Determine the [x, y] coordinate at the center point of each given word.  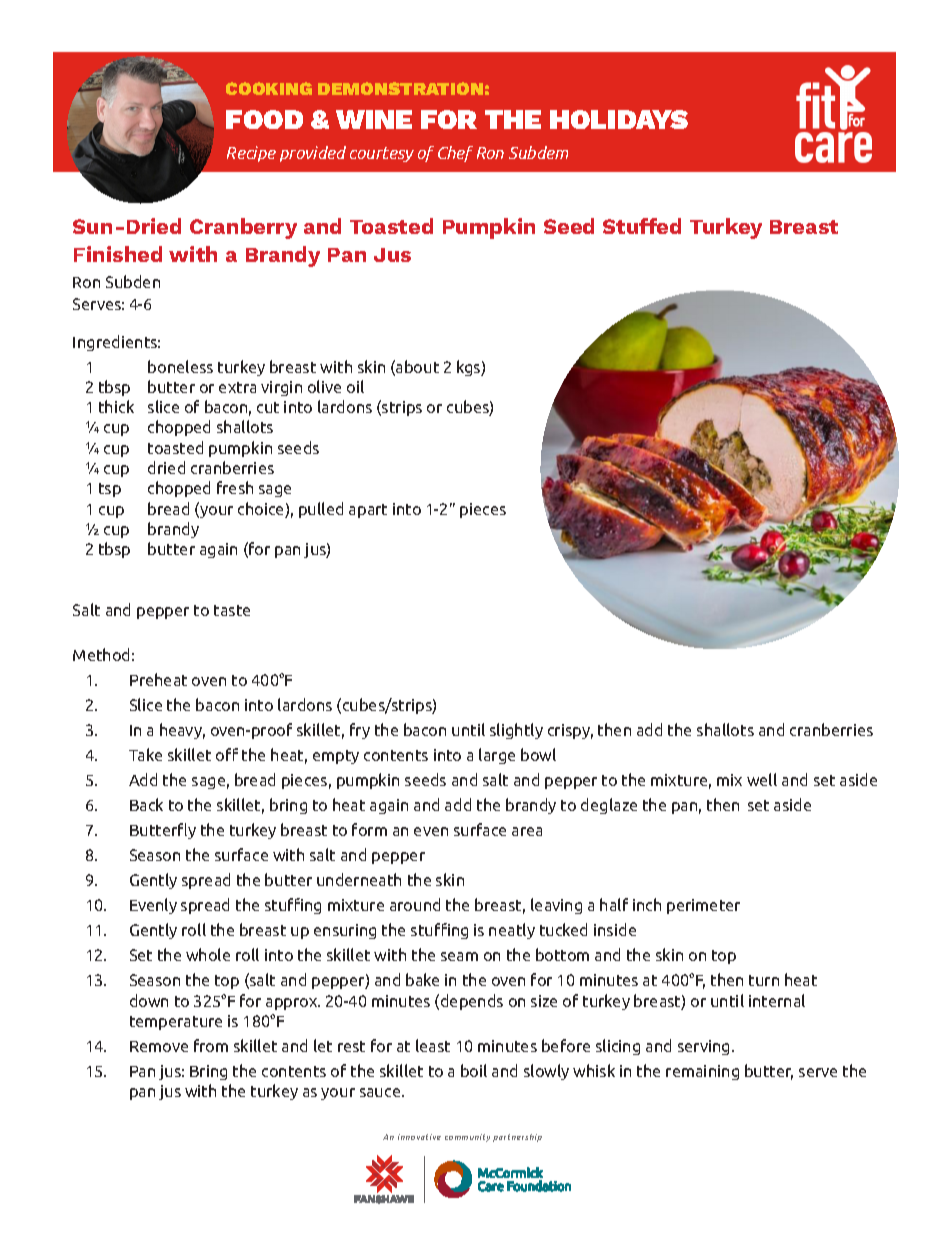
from [211, 1045]
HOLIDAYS [619, 119]
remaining [702, 1072]
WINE [374, 119]
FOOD [264, 119]
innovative [419, 1137]
